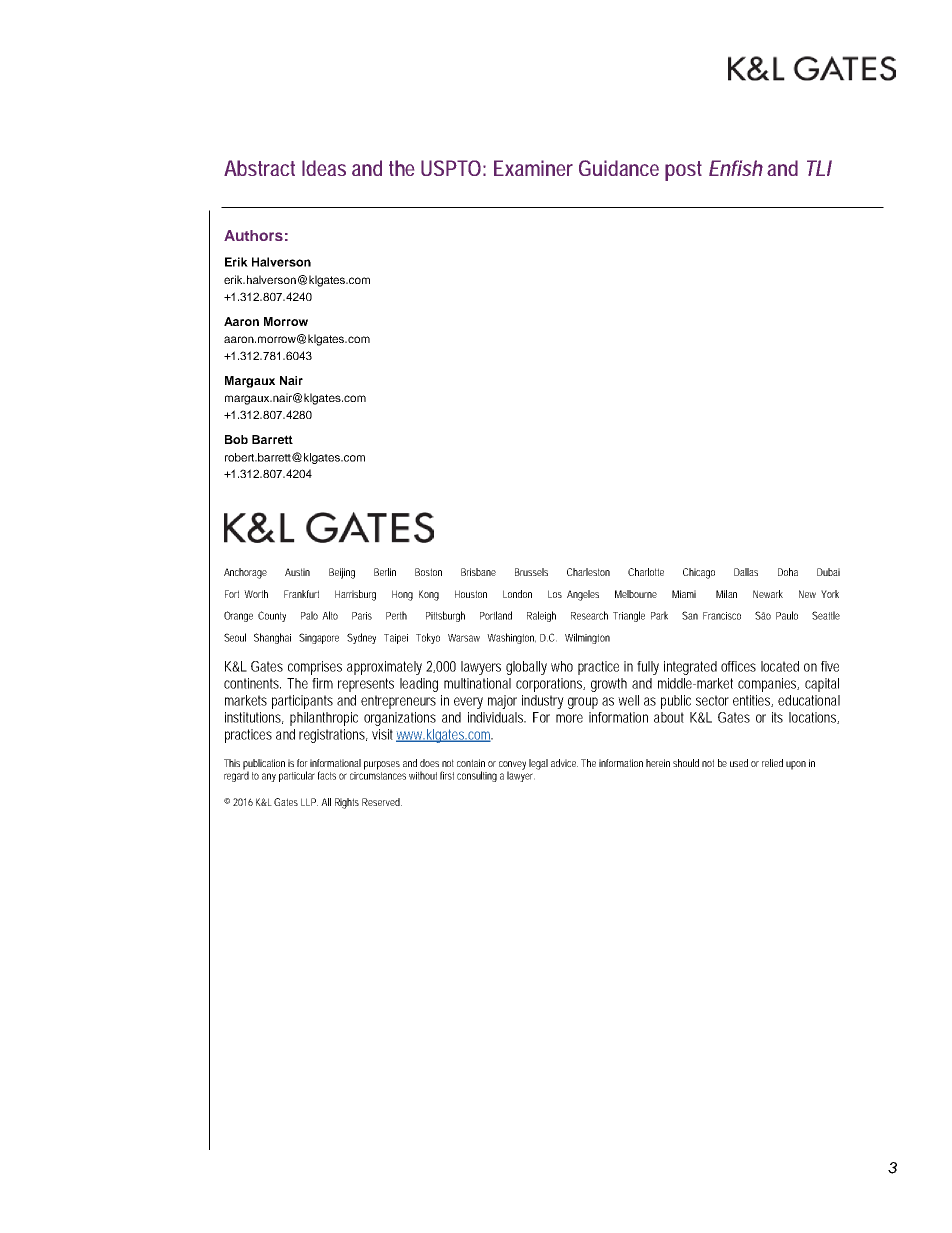 This screenshot has width=952, height=1233. Describe the element at coordinates (531, 572) in the screenshot. I see `Brussels` at that location.
